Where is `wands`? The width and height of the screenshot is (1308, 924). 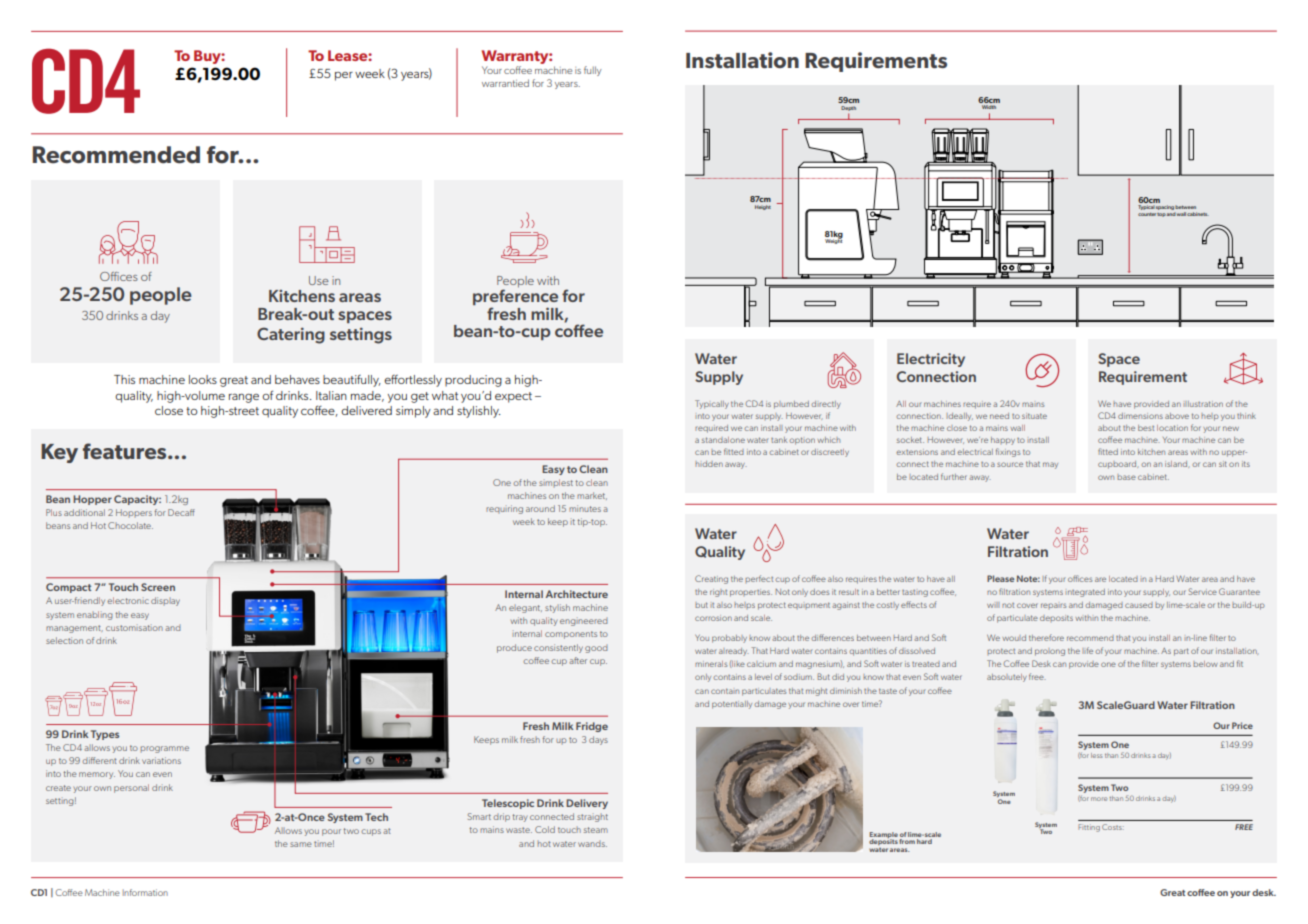
wands is located at coordinates (592, 844).
